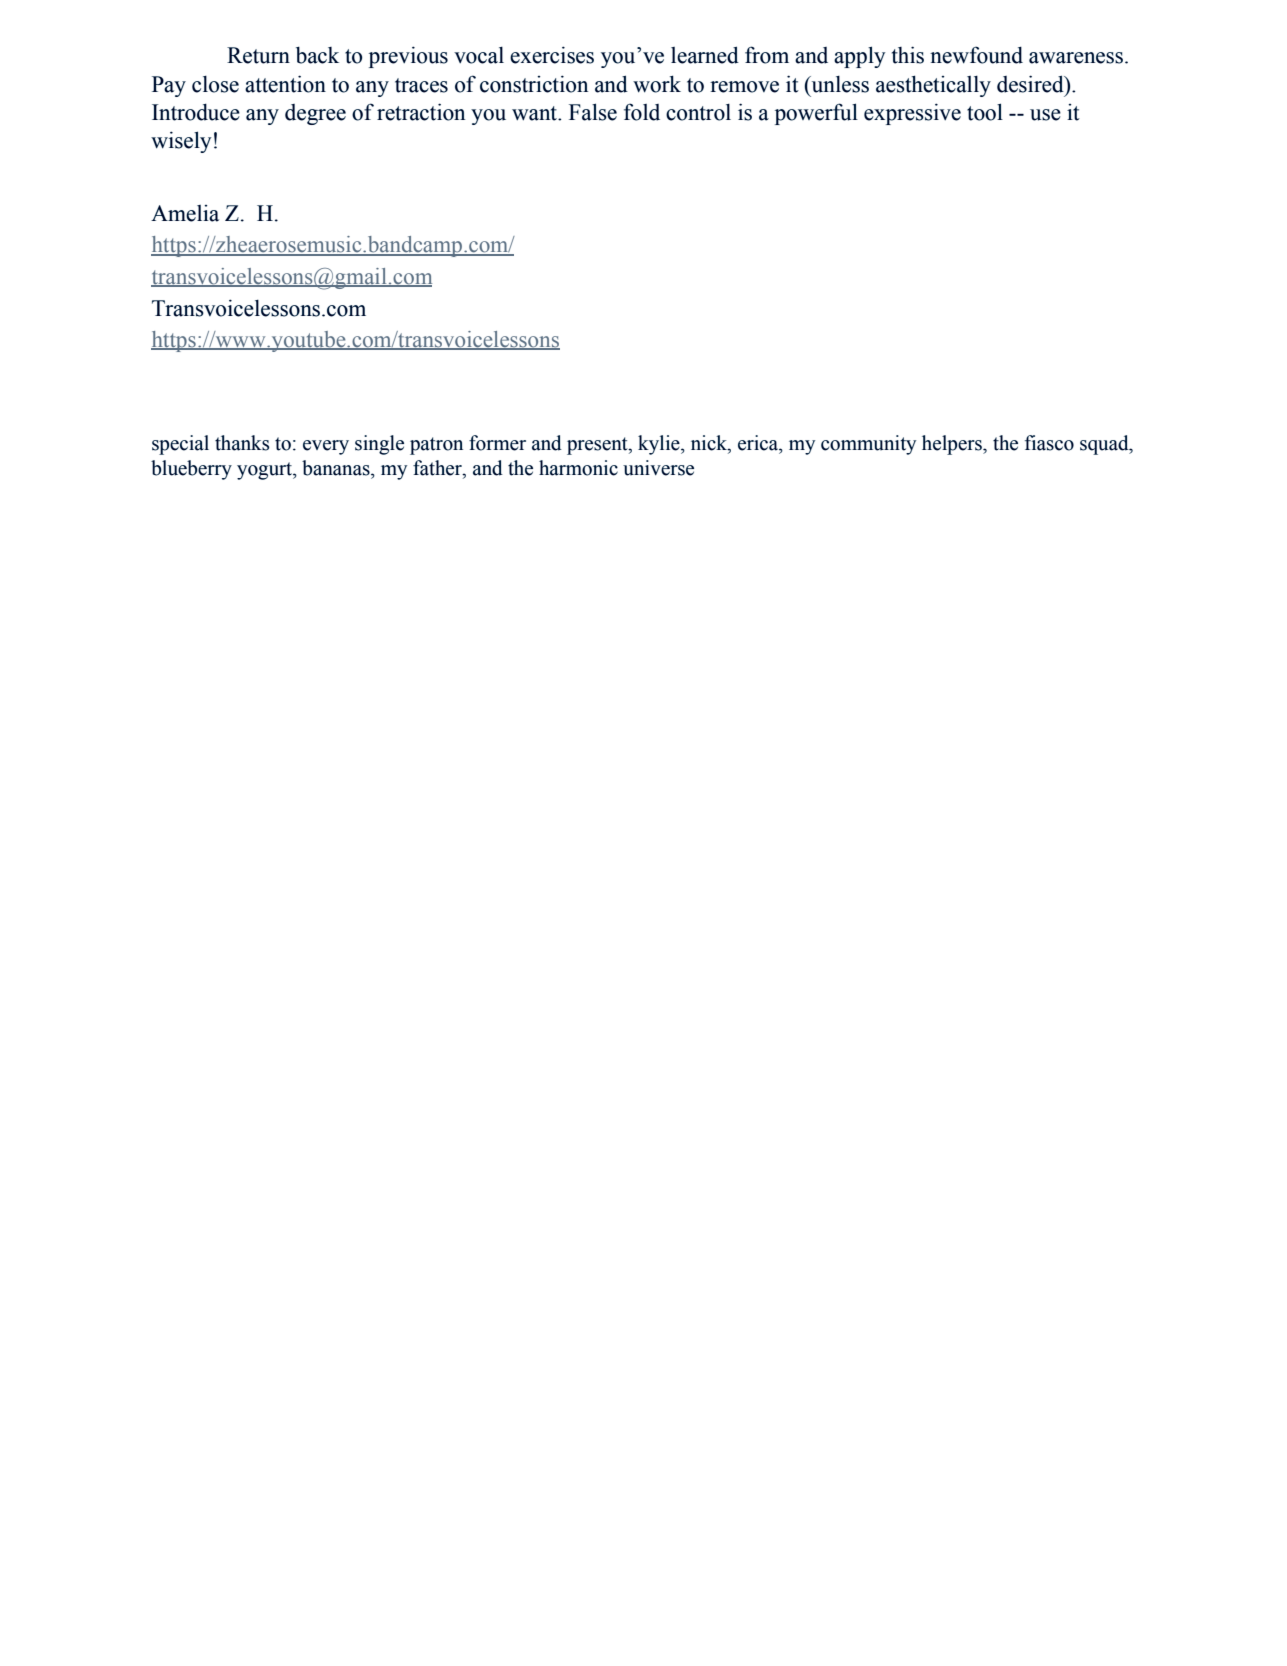  I want to click on bananas, so click(337, 468).
